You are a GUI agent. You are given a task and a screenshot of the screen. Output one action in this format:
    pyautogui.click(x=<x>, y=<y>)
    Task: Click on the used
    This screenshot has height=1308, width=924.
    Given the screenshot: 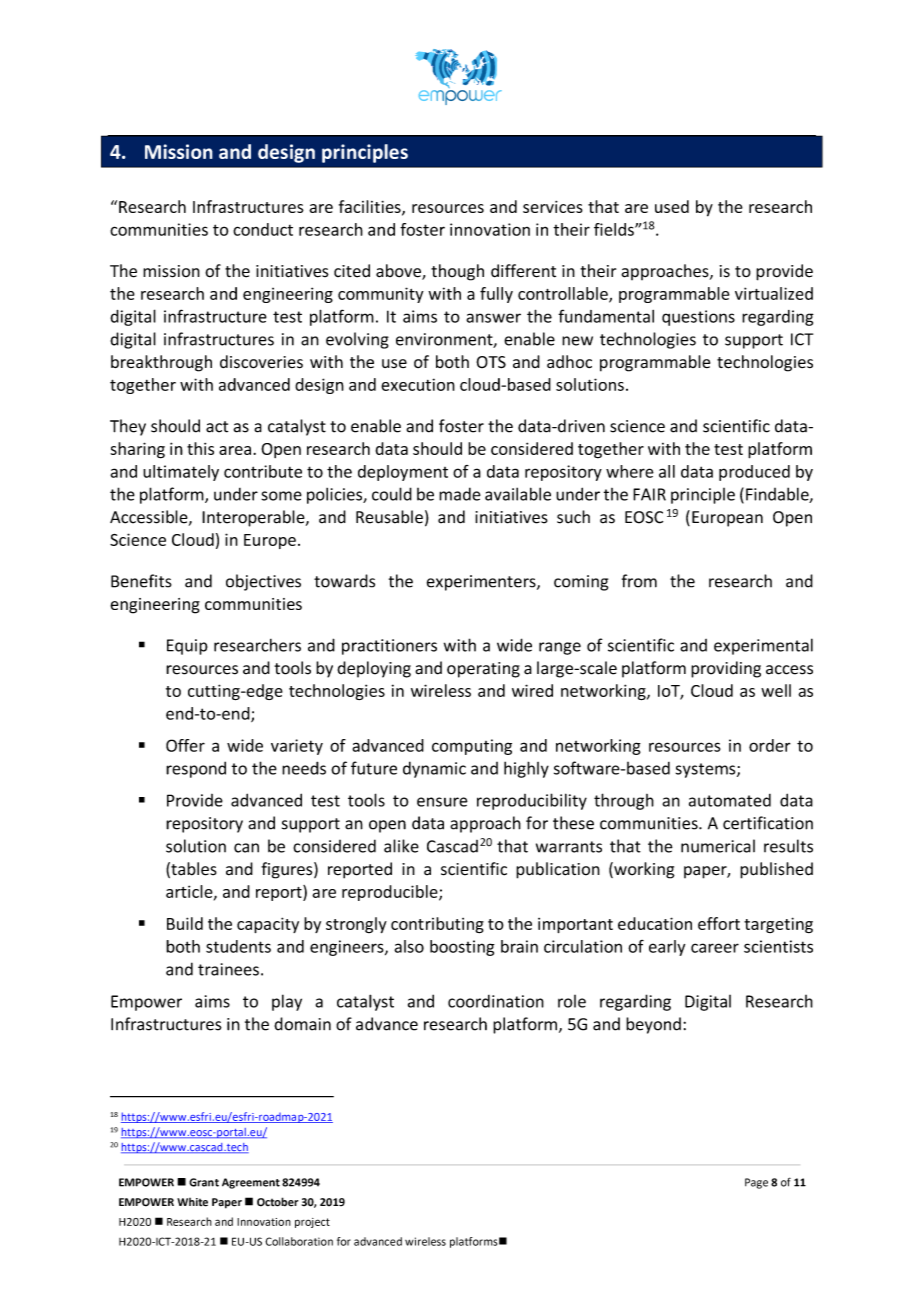 What is the action you would take?
    pyautogui.click(x=672, y=206)
